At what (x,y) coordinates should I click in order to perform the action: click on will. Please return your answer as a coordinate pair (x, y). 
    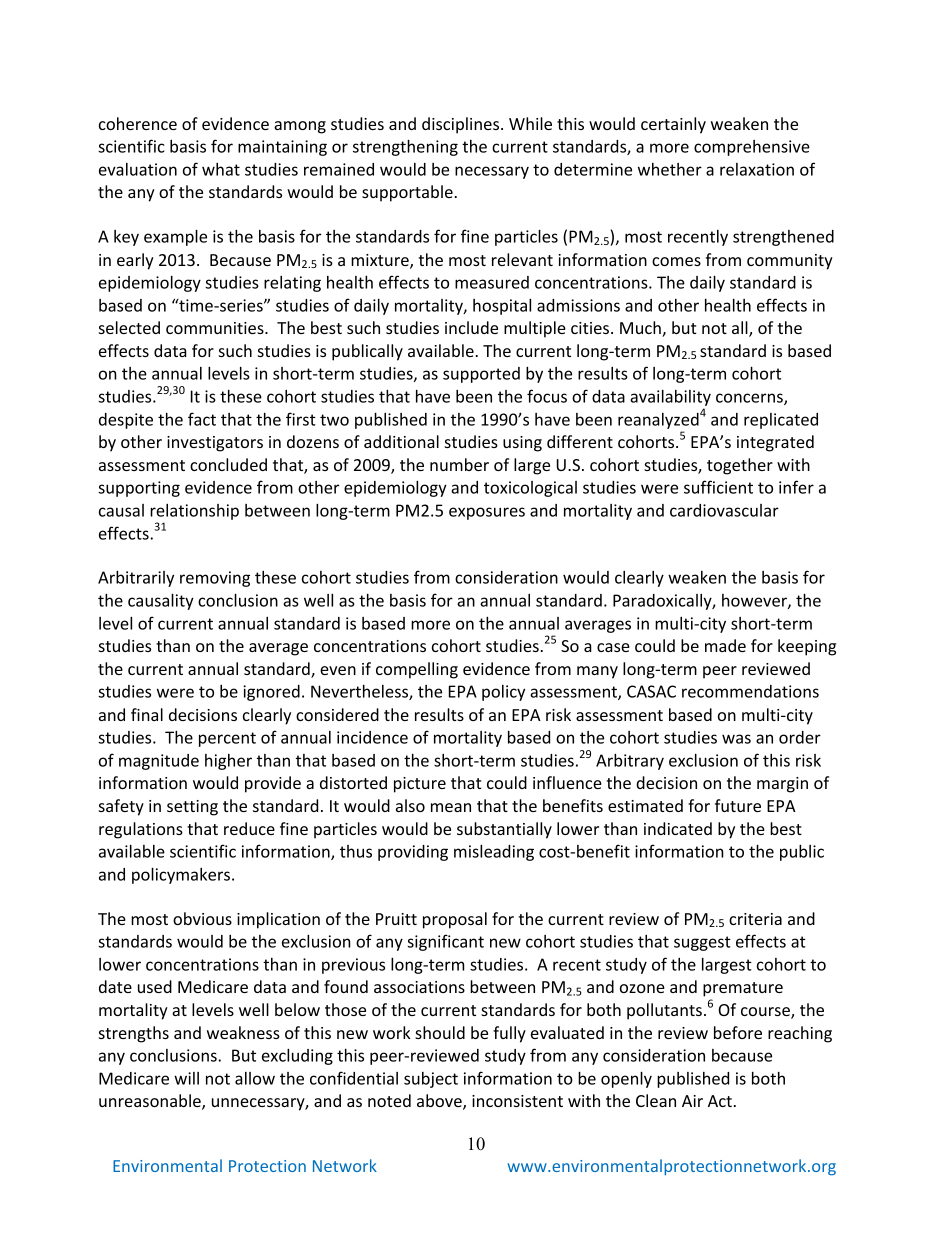
    Looking at the image, I should click on (186, 1078).
